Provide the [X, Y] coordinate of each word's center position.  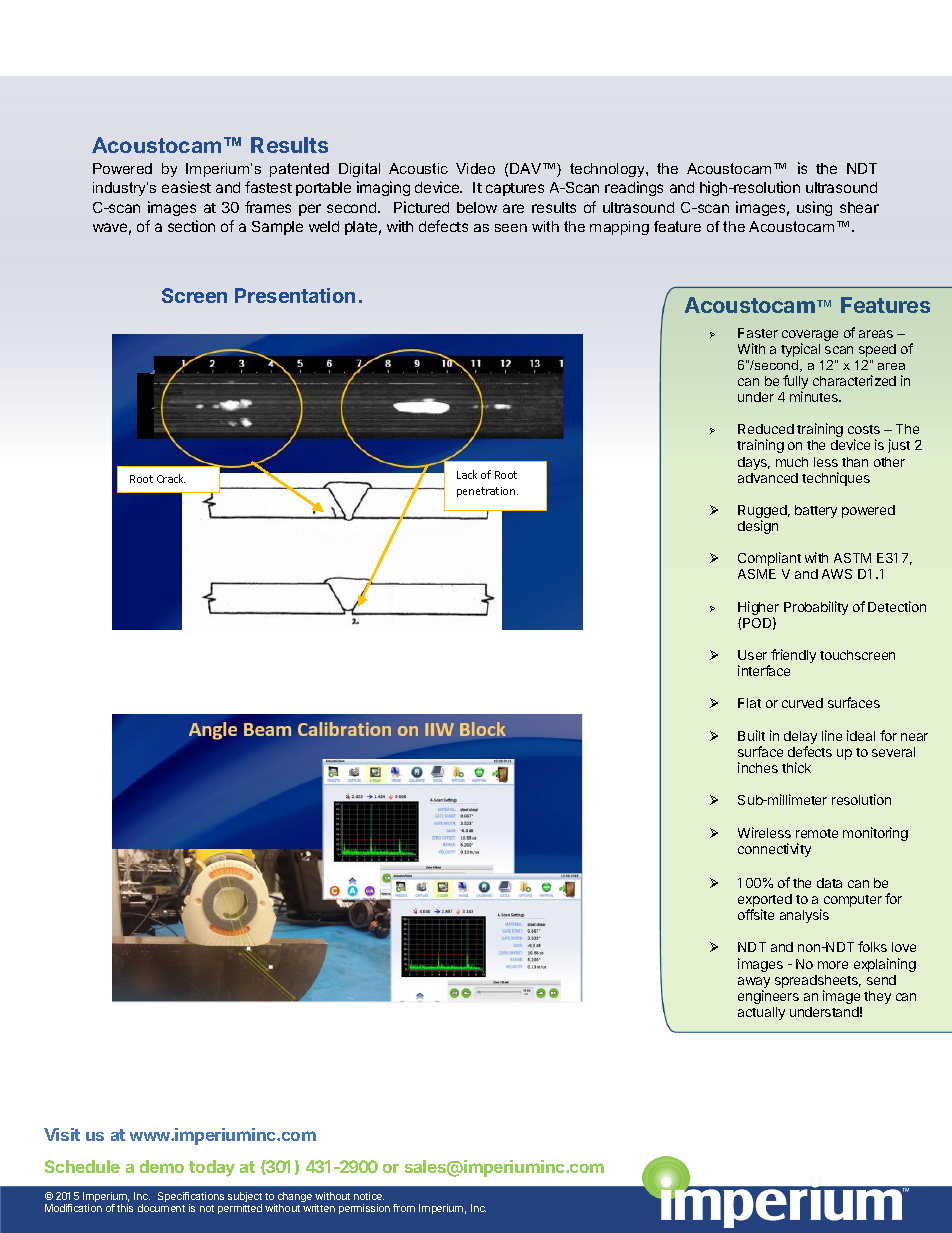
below [477, 207]
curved [802, 703]
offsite [756, 914]
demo [162, 1166]
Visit [62, 1134]
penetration [487, 492]
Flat [749, 703]
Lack [467, 474]
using [814, 208]
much [792, 462]
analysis [804, 916]
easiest [186, 187]
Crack [171, 478]
